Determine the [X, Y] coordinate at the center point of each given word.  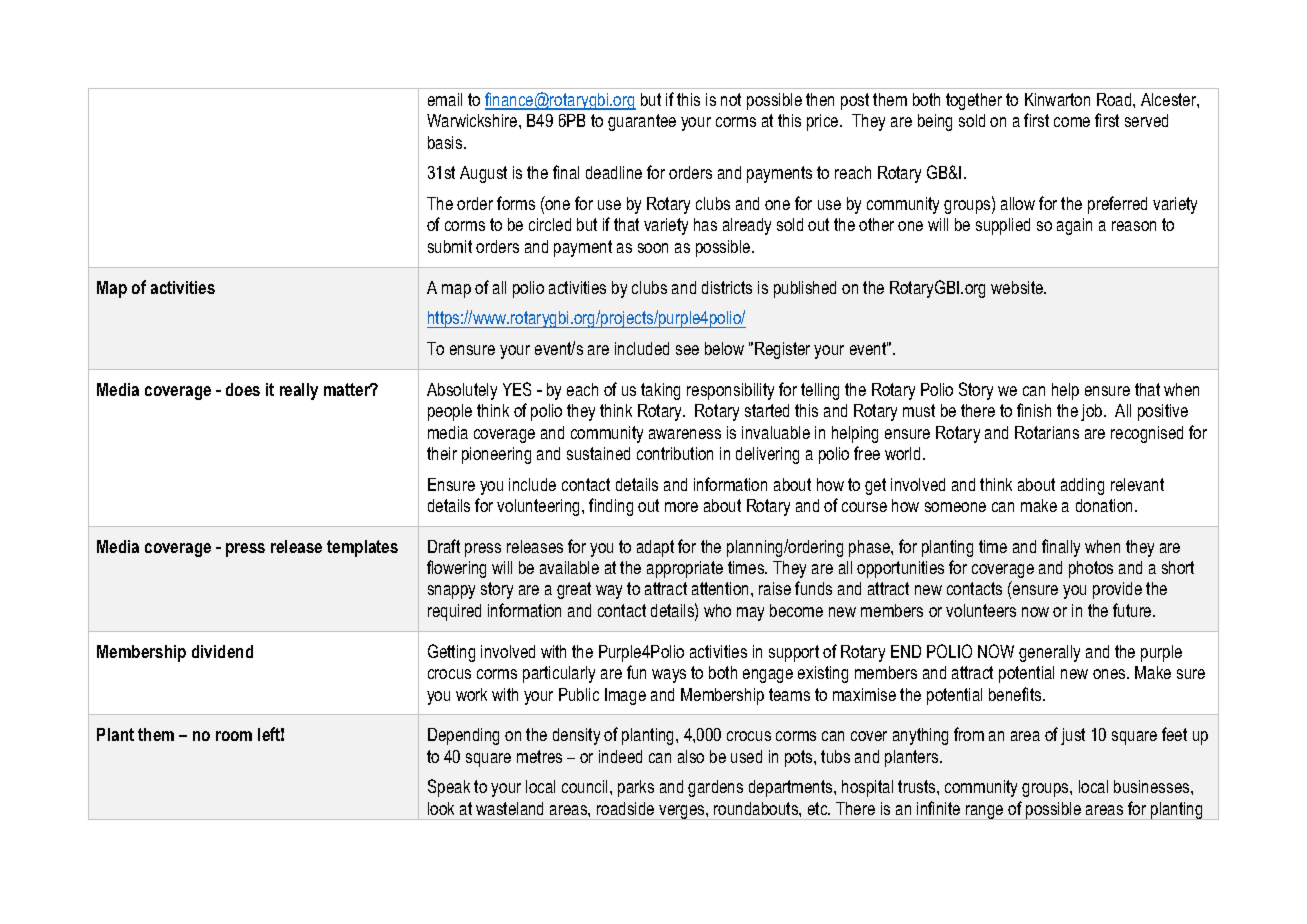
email [445, 99]
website [1018, 287]
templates [362, 548]
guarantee [642, 122]
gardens [715, 788]
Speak [449, 788]
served [1146, 120]
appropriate [685, 569]
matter [348, 389]
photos [1091, 569]
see [687, 350]
